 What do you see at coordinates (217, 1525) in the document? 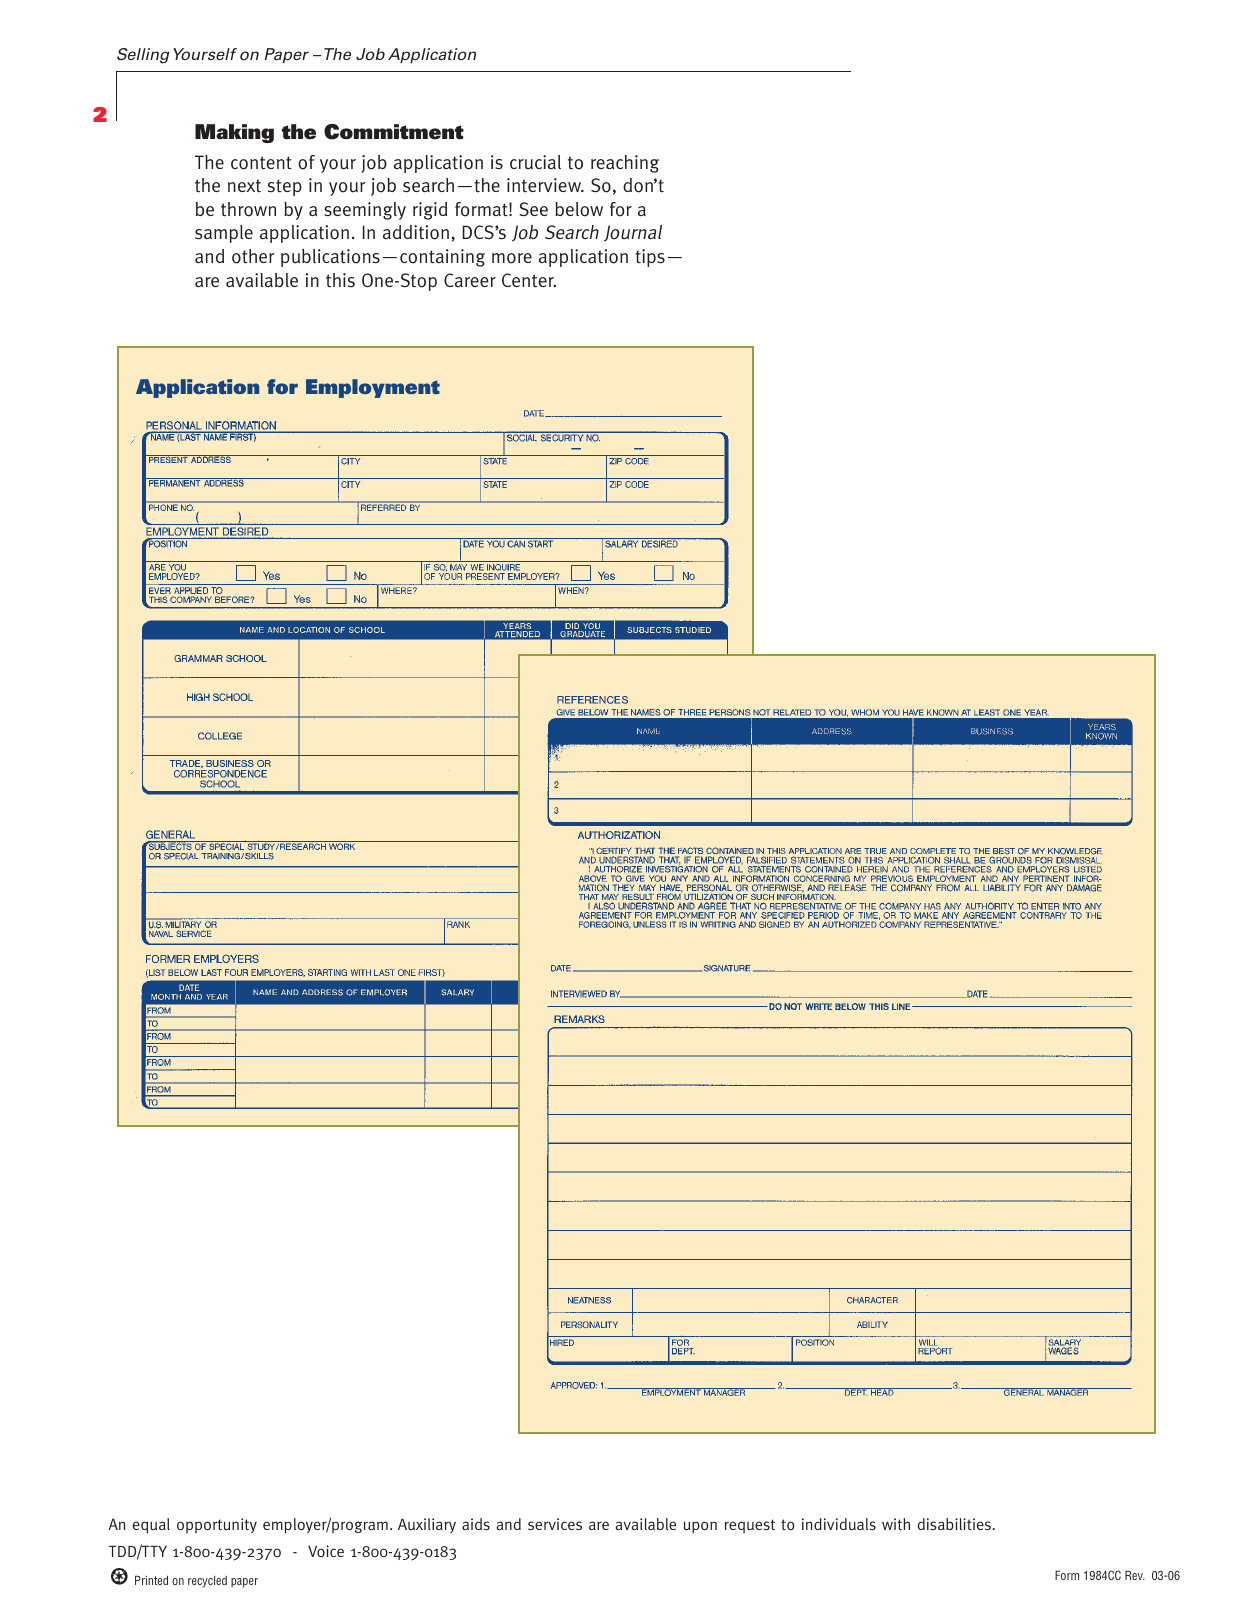
I see `opportunity` at bounding box center [217, 1525].
